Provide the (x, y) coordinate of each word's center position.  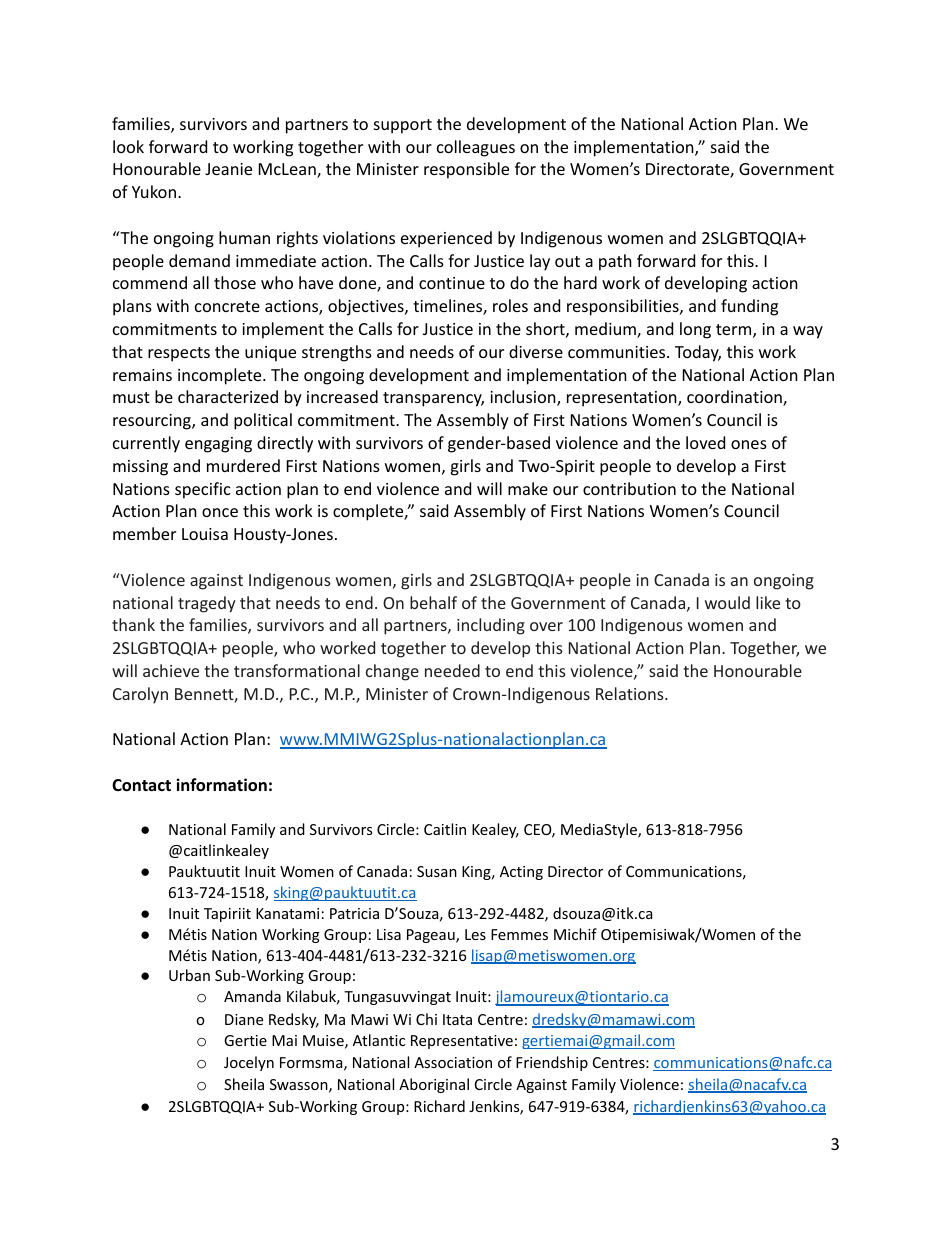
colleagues (476, 148)
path (615, 262)
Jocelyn (249, 1063)
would (727, 602)
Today (698, 353)
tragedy (207, 604)
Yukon (154, 191)
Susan (437, 871)
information (221, 785)
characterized (228, 396)
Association (453, 1062)
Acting (521, 873)
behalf (433, 602)
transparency (433, 399)
